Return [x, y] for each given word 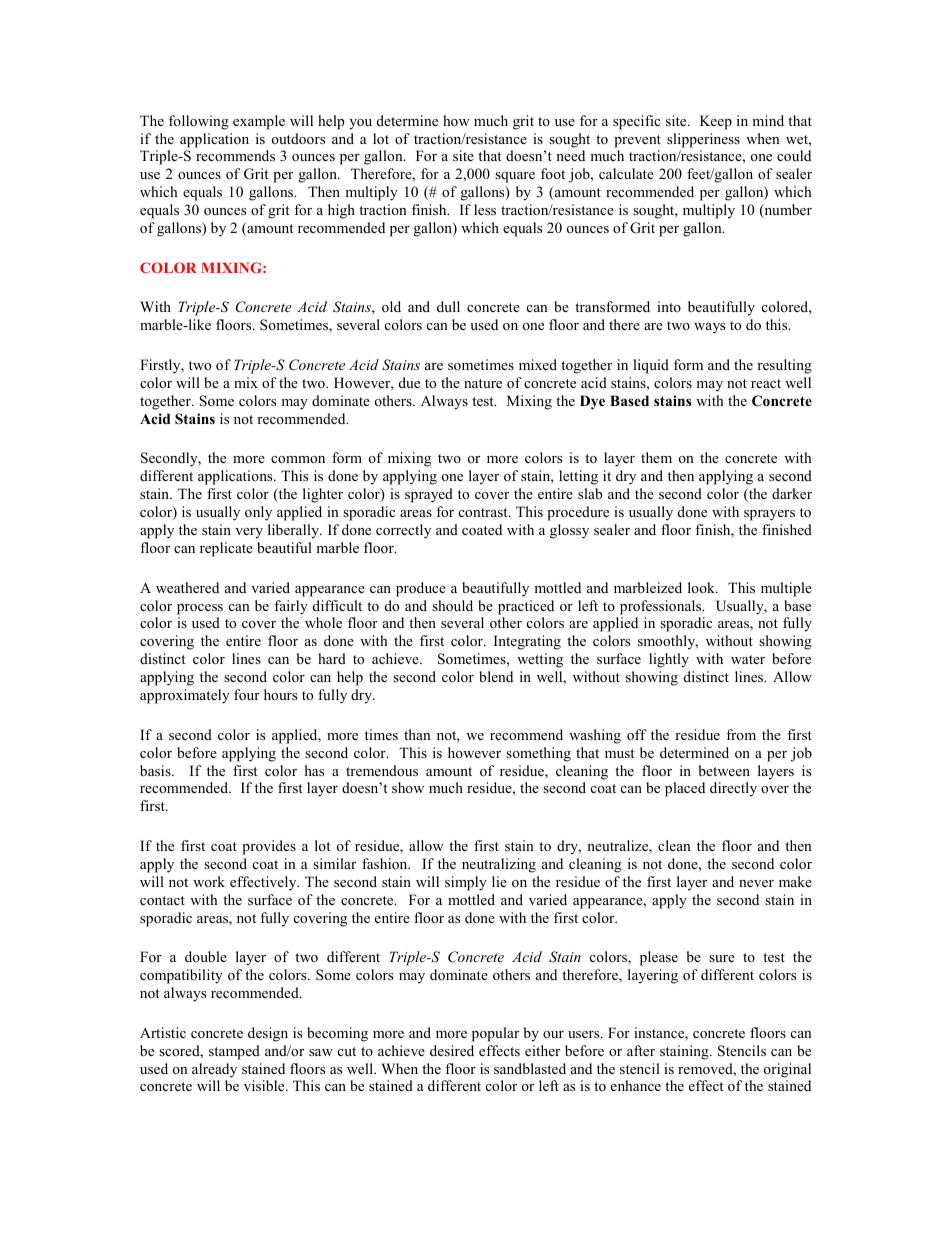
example [259, 122]
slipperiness [703, 140]
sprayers [769, 515]
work [209, 881]
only [258, 513]
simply [466, 883]
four [247, 694]
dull [448, 306]
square [515, 177]
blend [496, 676]
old [391, 306]
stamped [234, 1052]
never [756, 883]
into [669, 306]
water [748, 659]
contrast [484, 512]
